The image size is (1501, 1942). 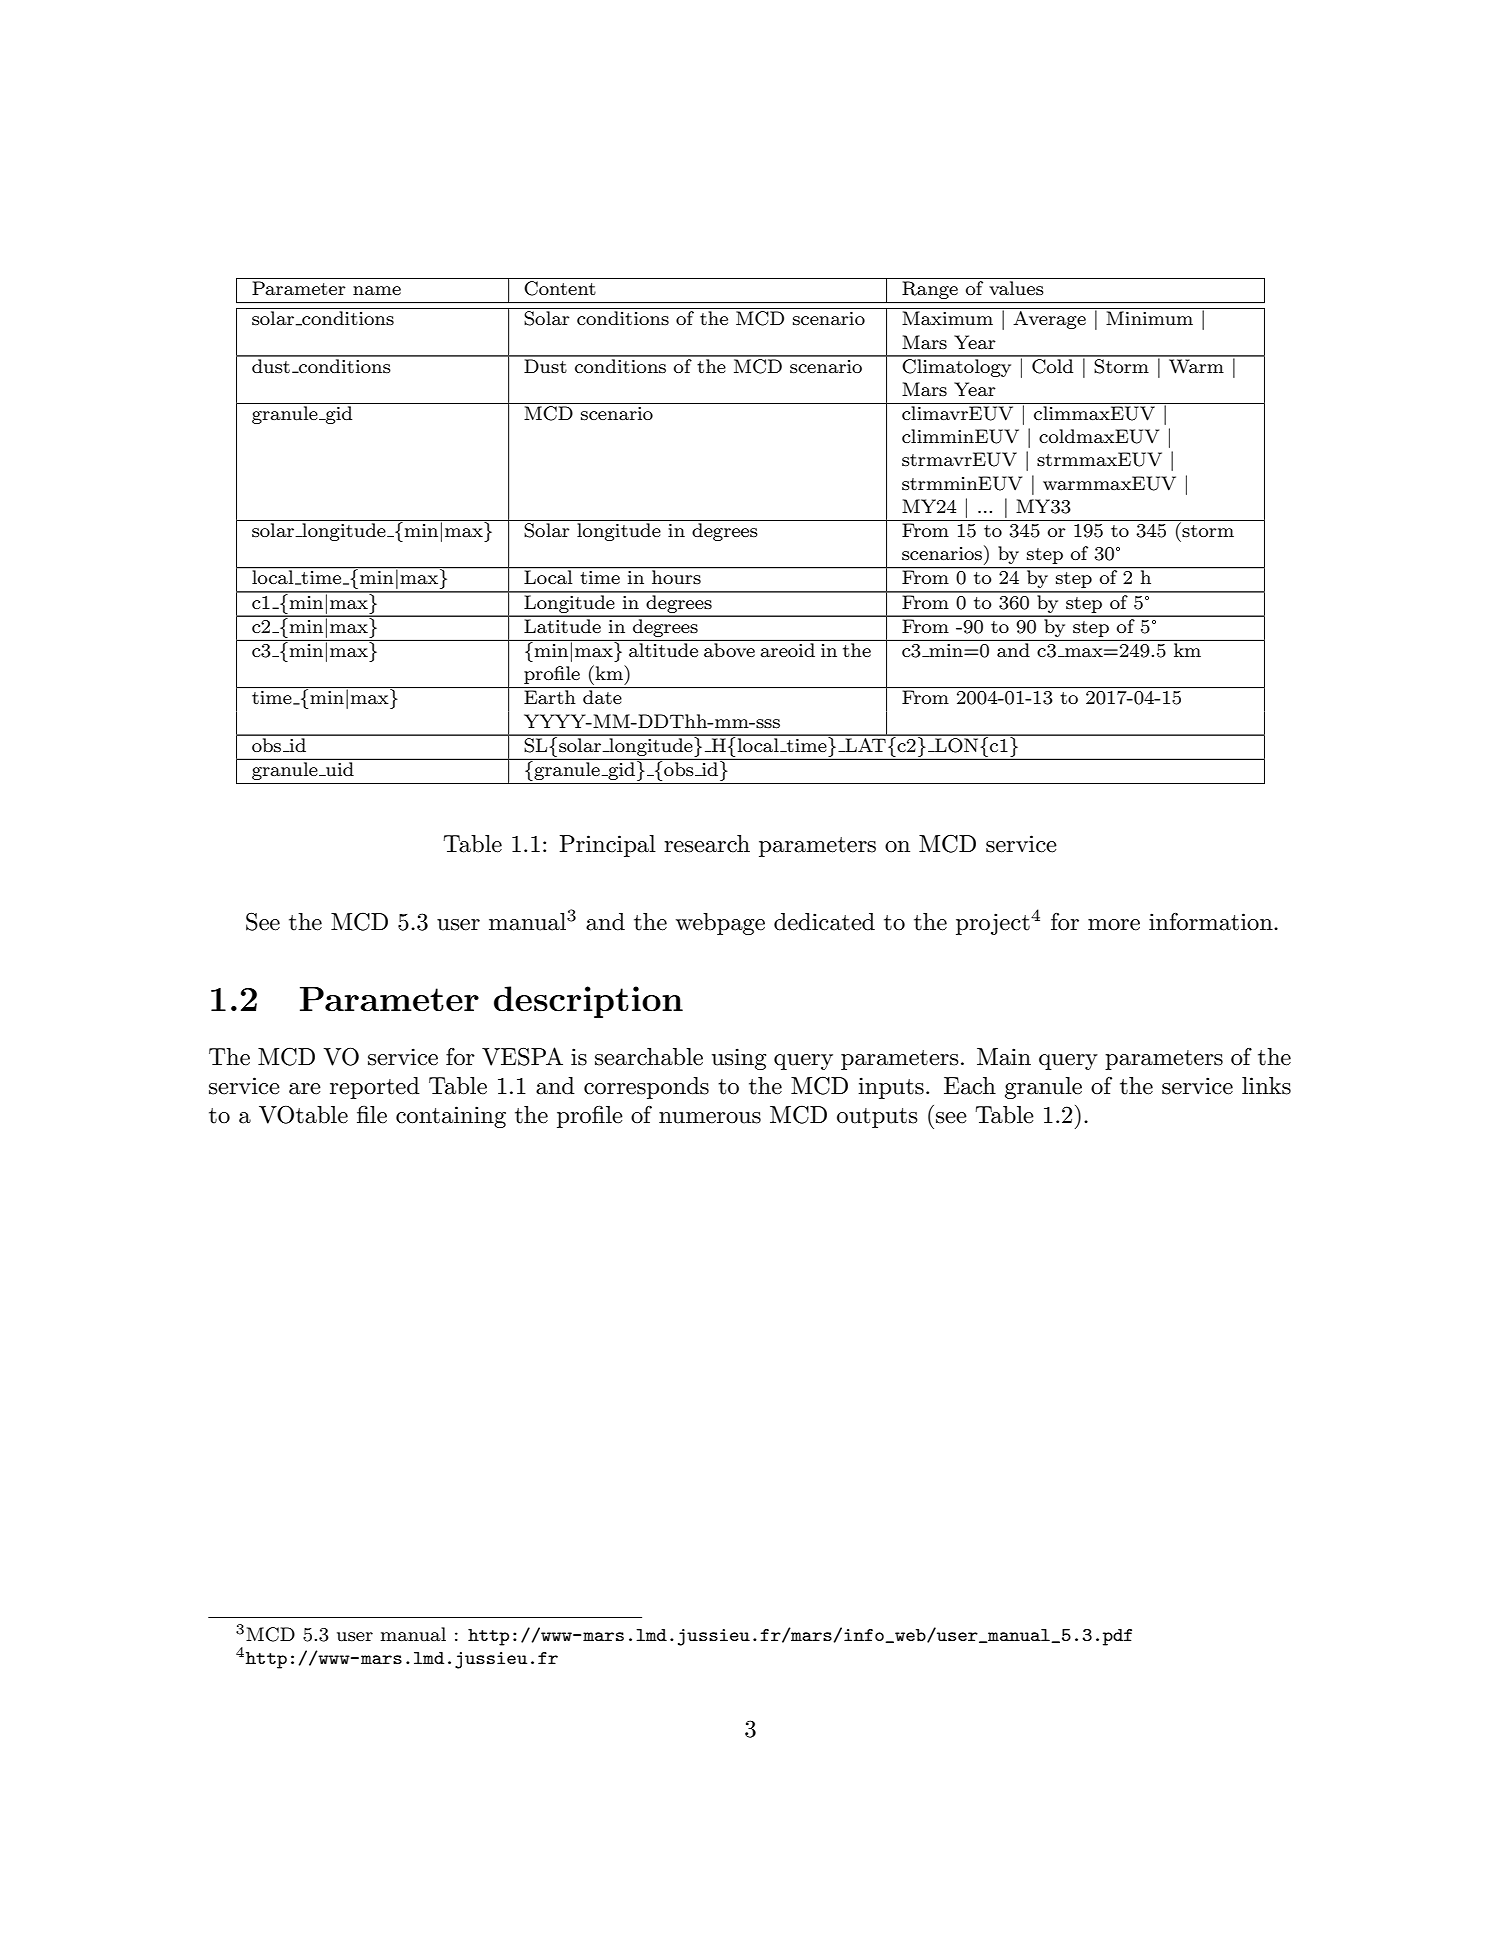 I want to click on links, so click(x=1266, y=1086).
